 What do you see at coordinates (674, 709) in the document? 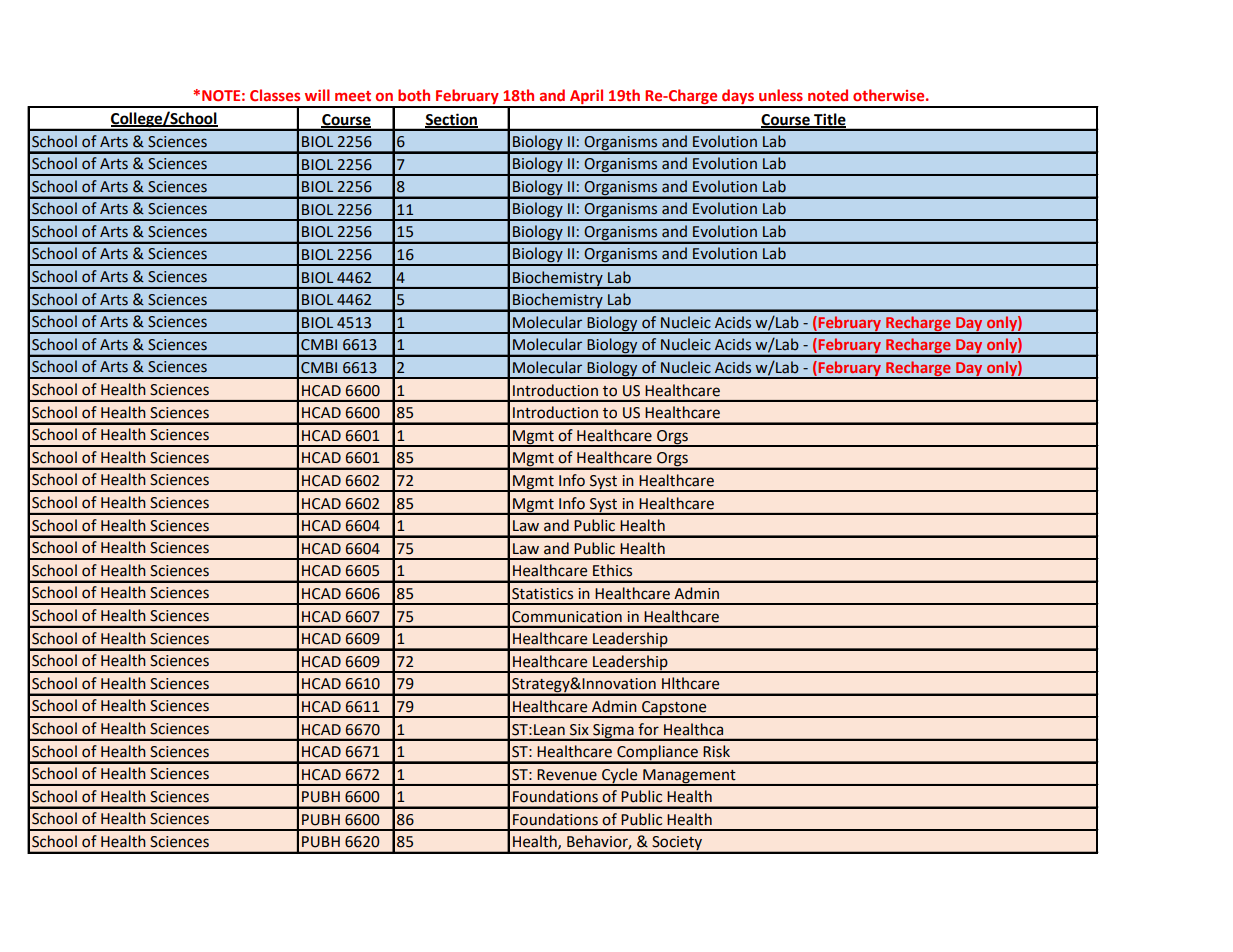
I see `Capstone` at bounding box center [674, 709].
